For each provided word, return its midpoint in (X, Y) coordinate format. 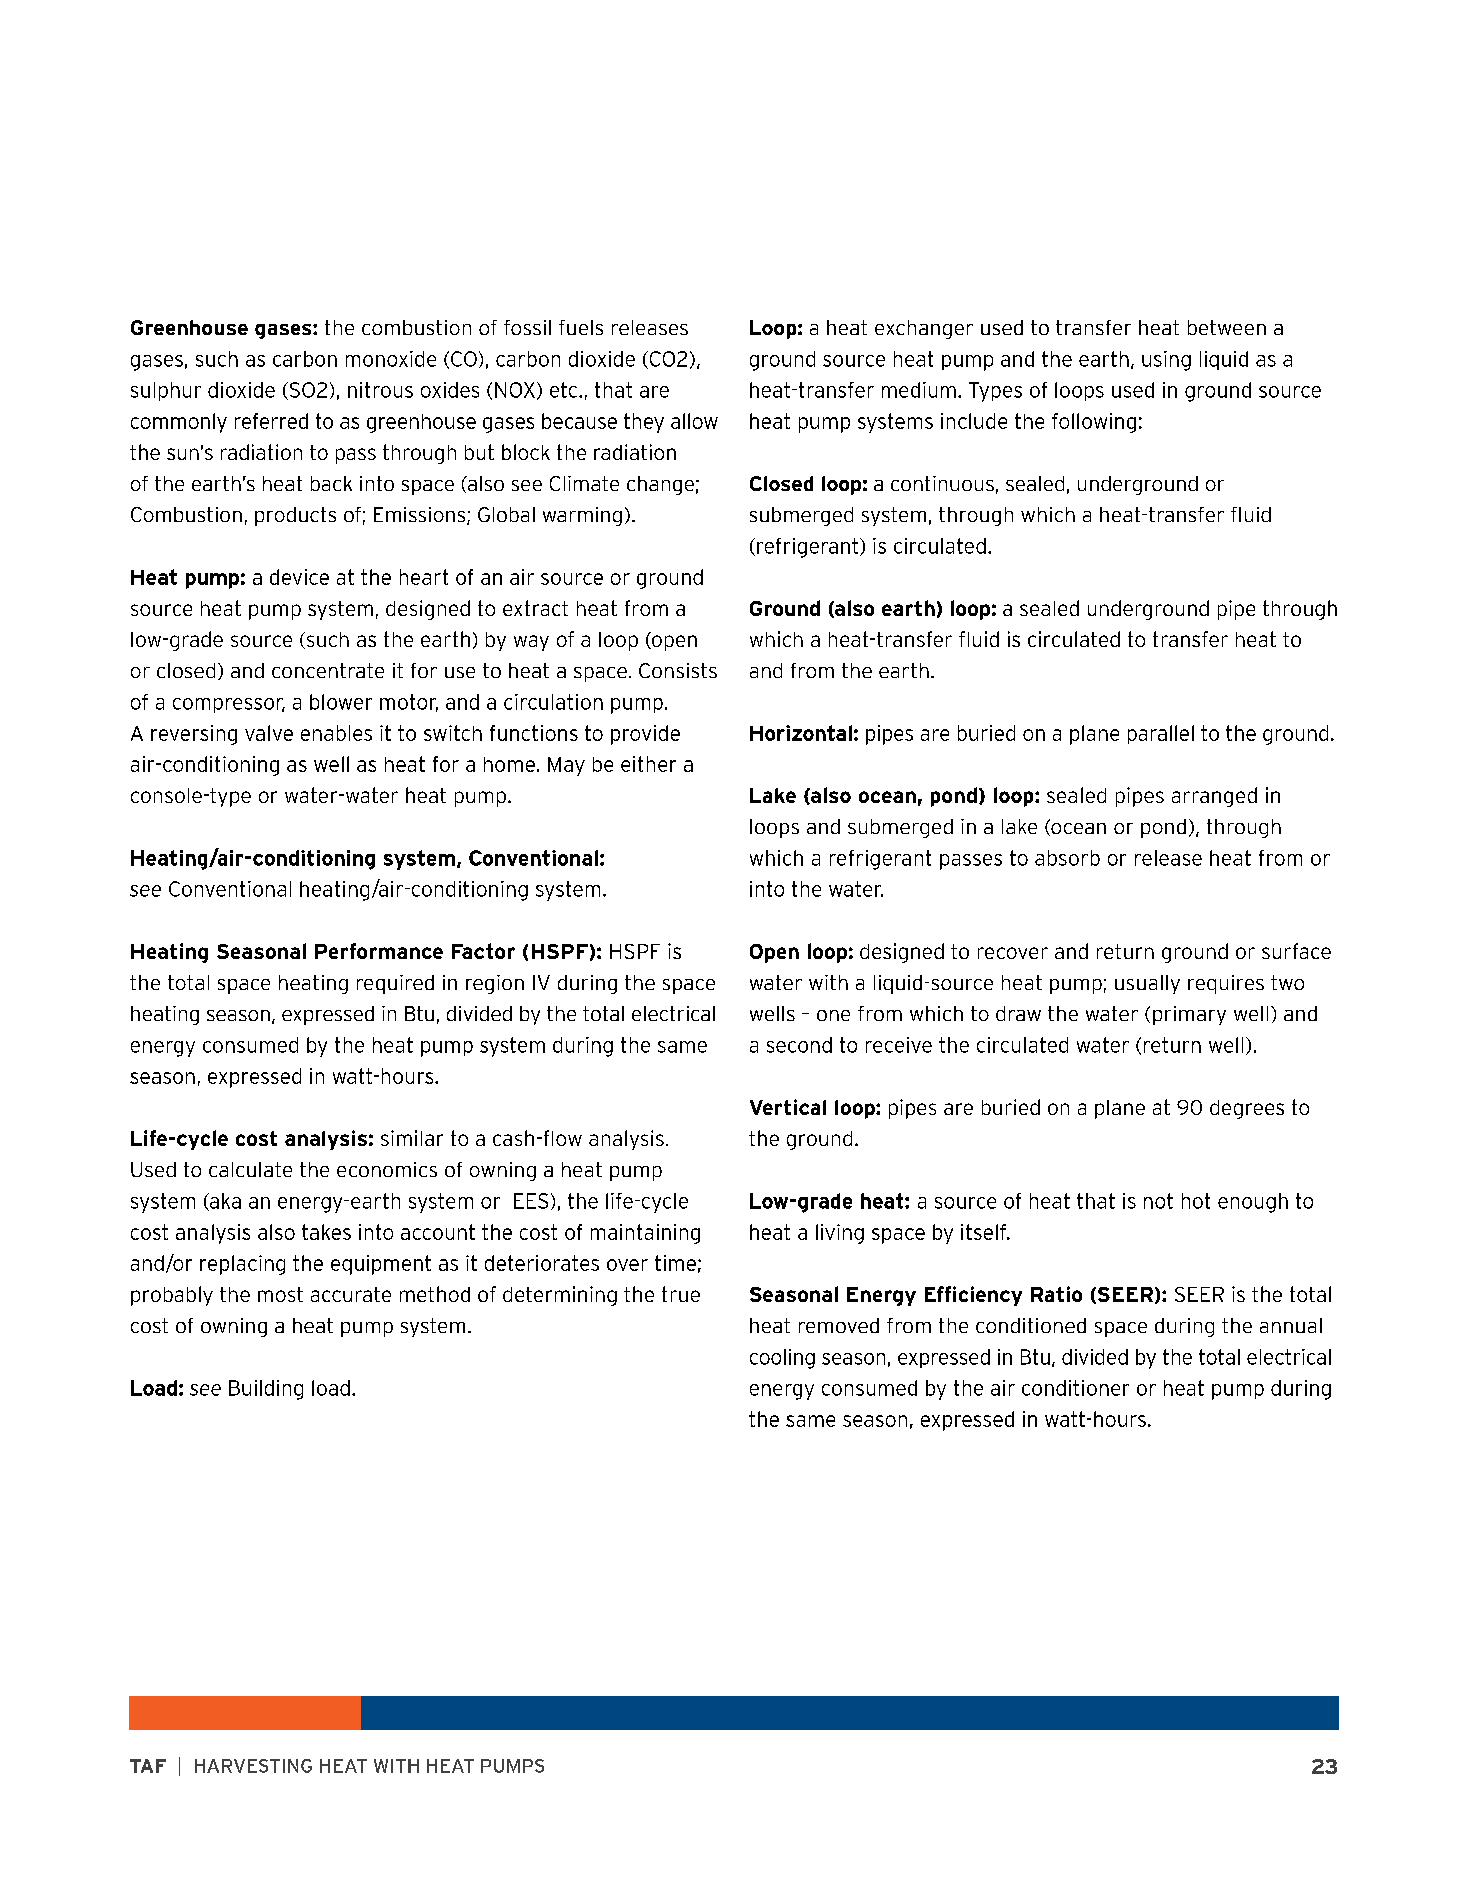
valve (269, 733)
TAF (148, 1766)
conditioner (1075, 1388)
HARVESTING (253, 1766)
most (280, 1294)
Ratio (1056, 1294)
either (648, 764)
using (1166, 361)
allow (694, 421)
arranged (1214, 797)
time (675, 1263)
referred (271, 421)
